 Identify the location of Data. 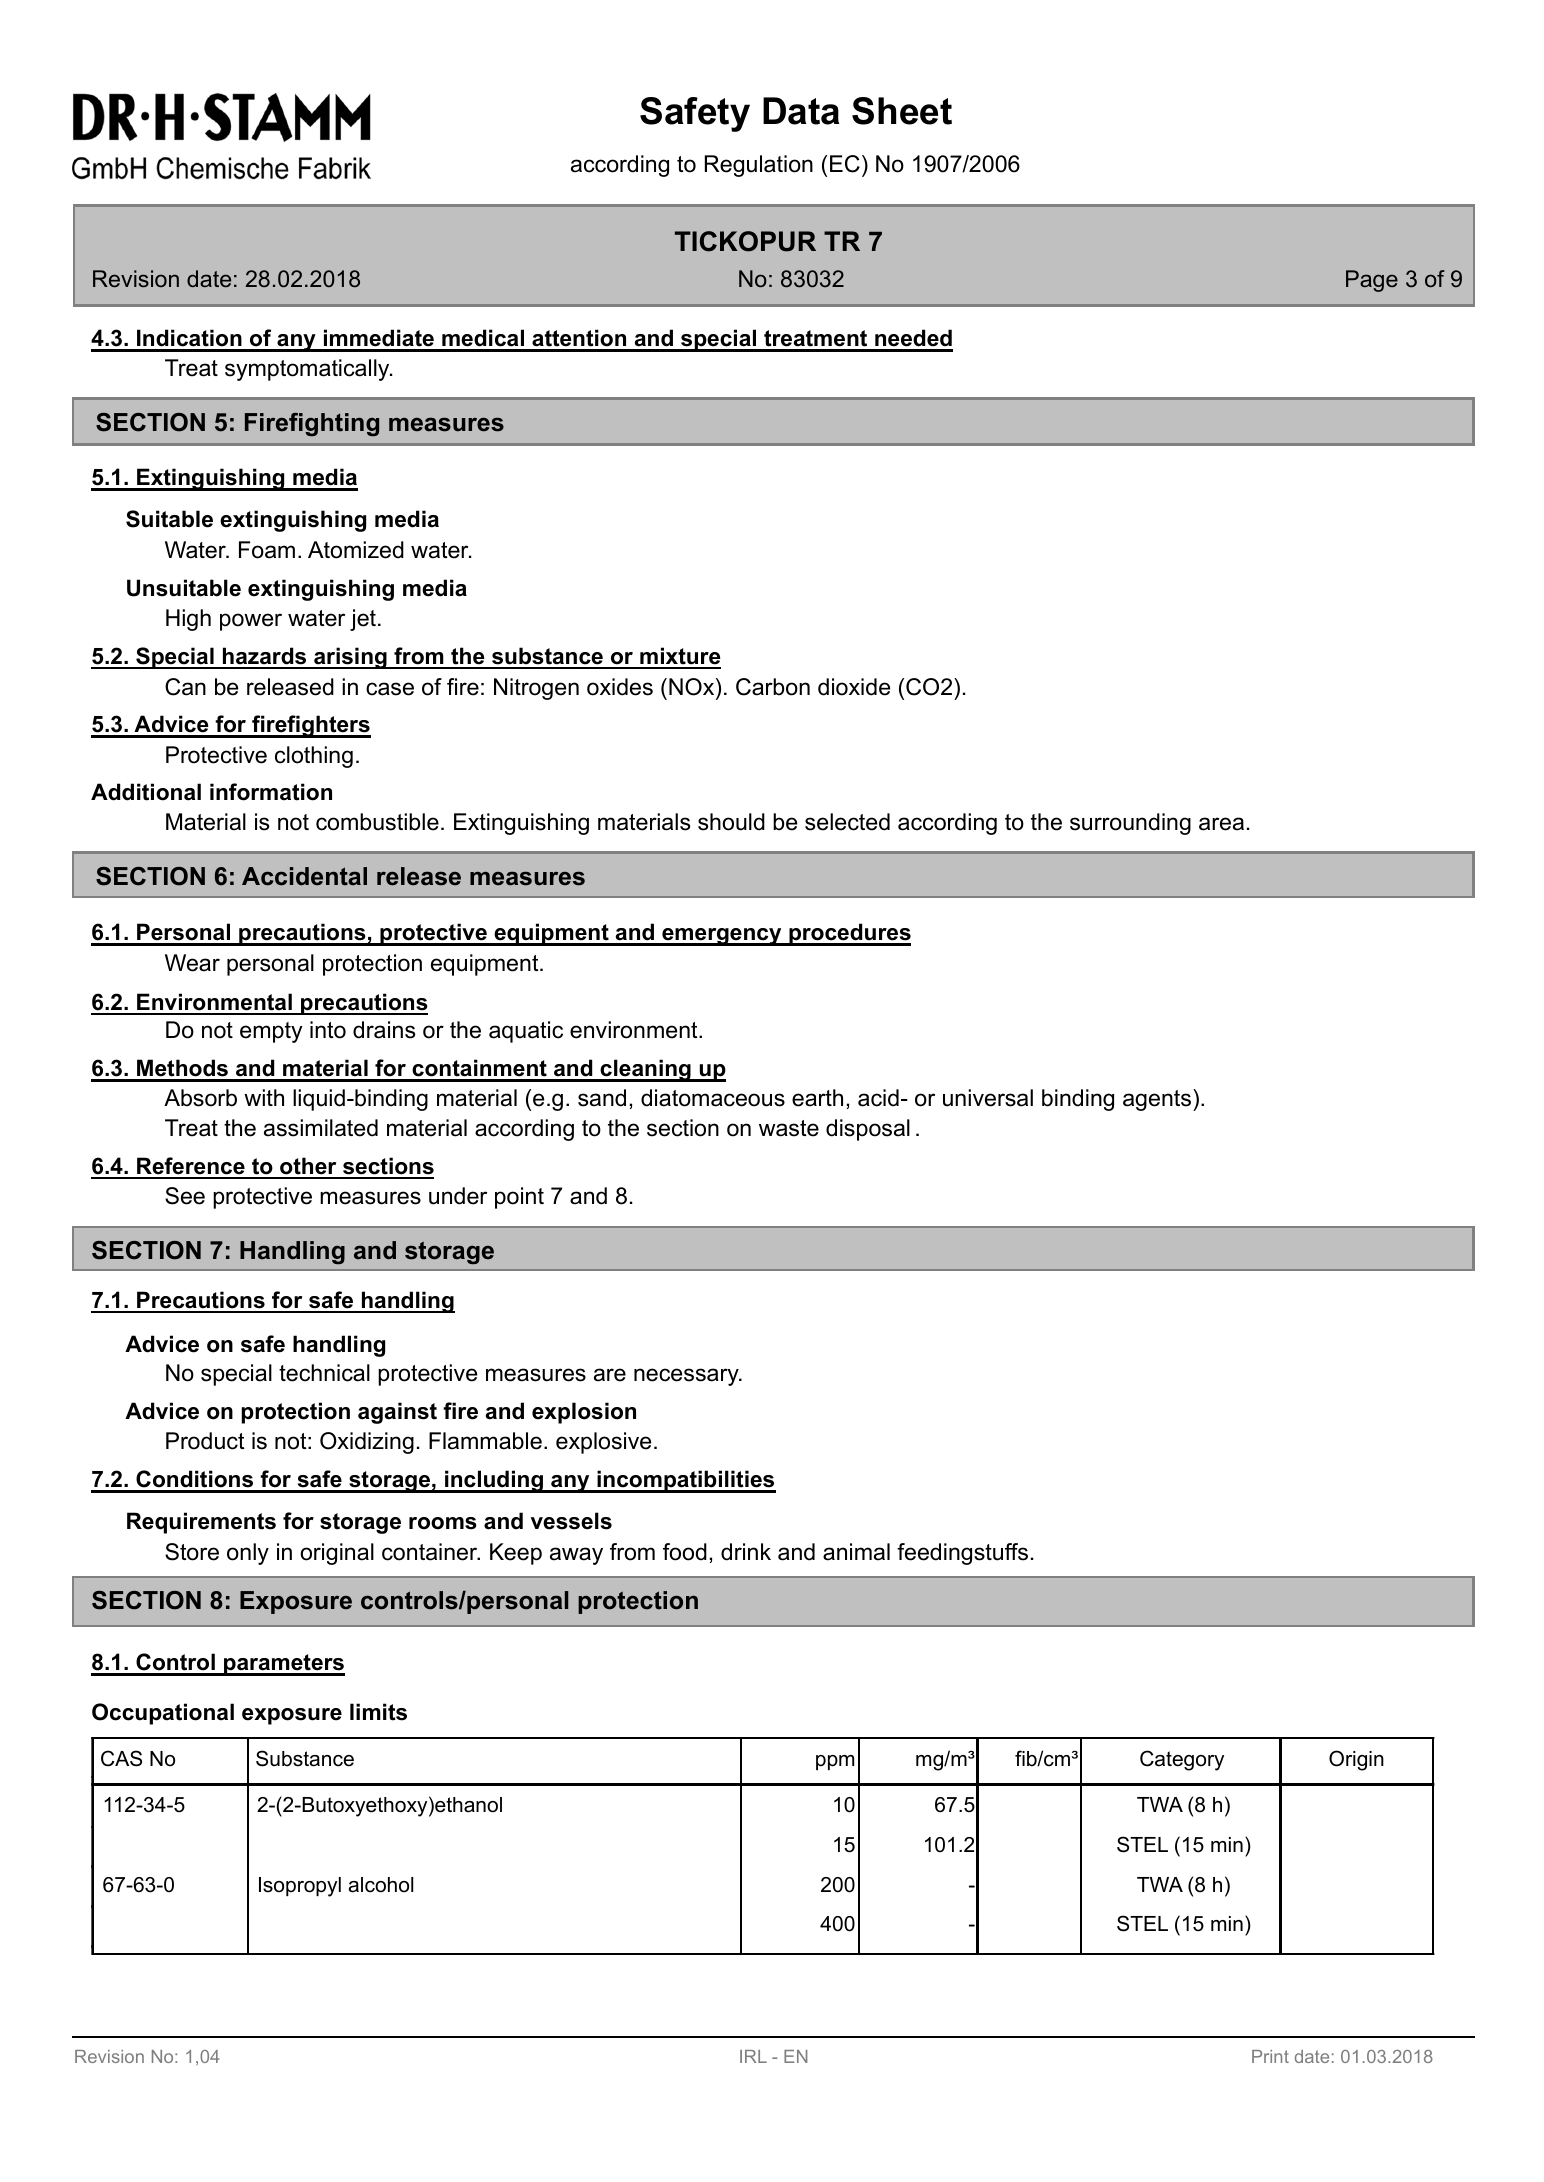
(801, 111).
